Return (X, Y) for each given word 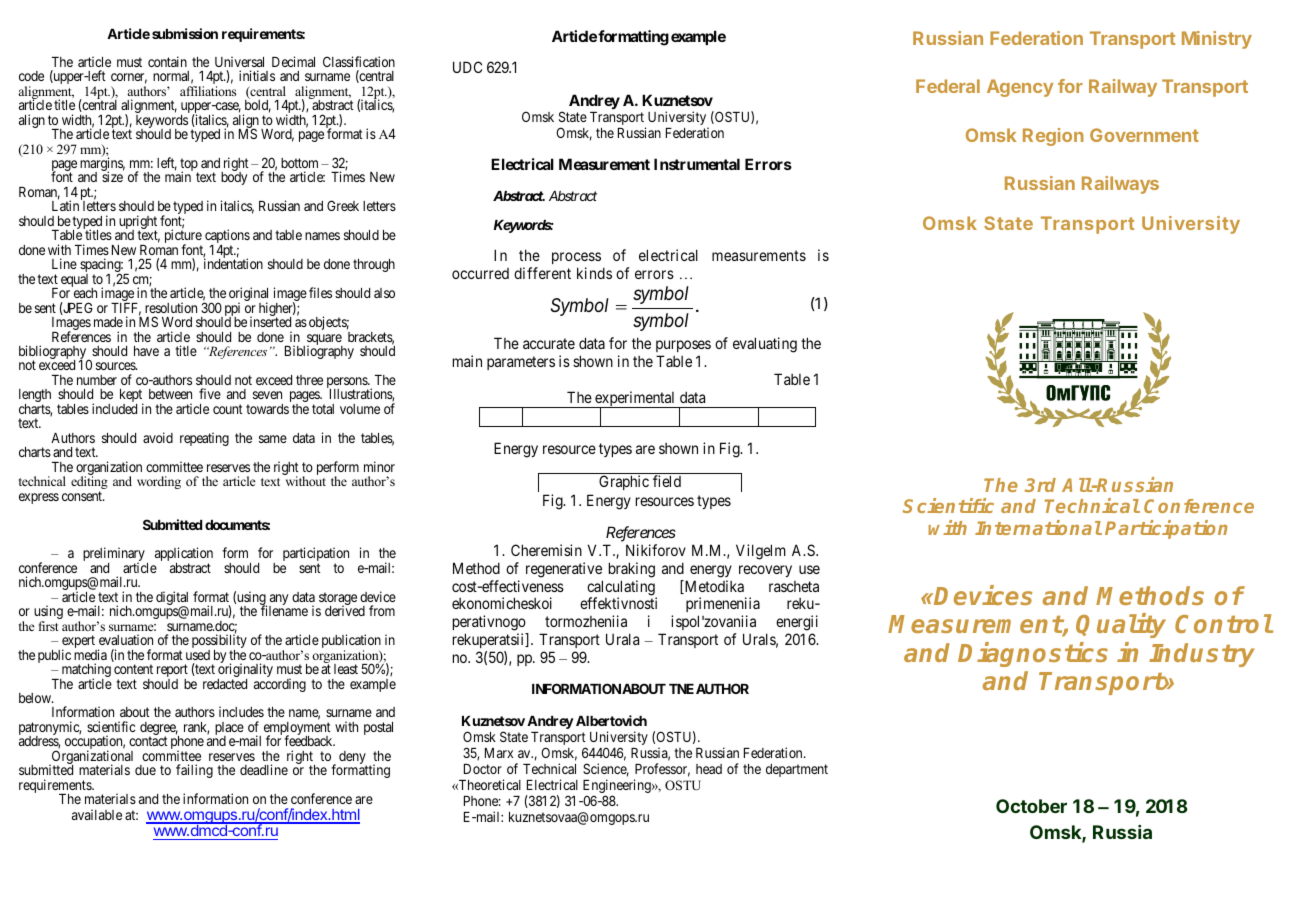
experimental (635, 400)
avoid (158, 437)
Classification (359, 61)
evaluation (126, 639)
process (576, 258)
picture (183, 237)
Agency (1020, 88)
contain (167, 61)
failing (194, 771)
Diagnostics (1033, 654)
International (1038, 527)
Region (1053, 137)
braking (632, 570)
